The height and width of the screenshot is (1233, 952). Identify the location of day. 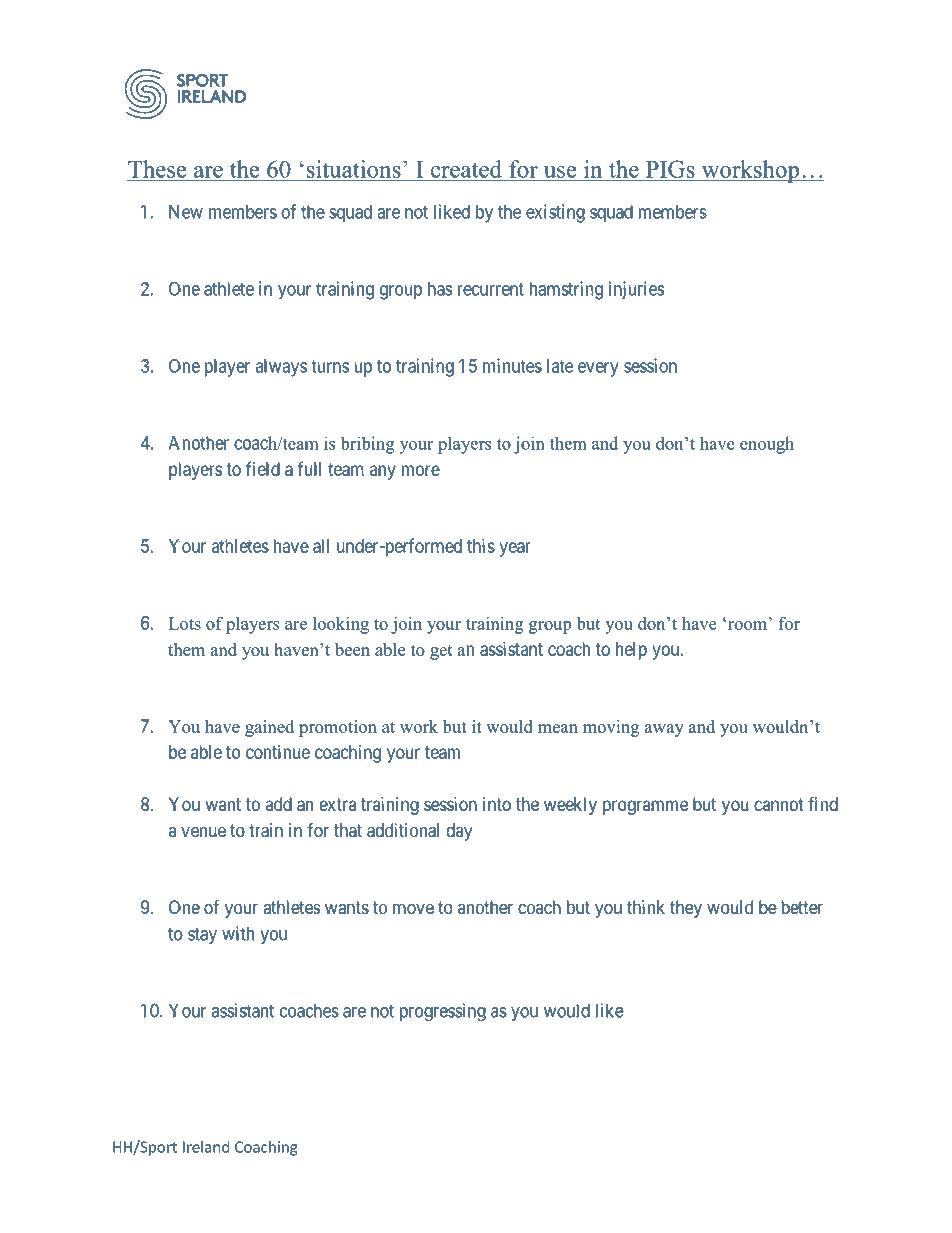
(459, 832).
